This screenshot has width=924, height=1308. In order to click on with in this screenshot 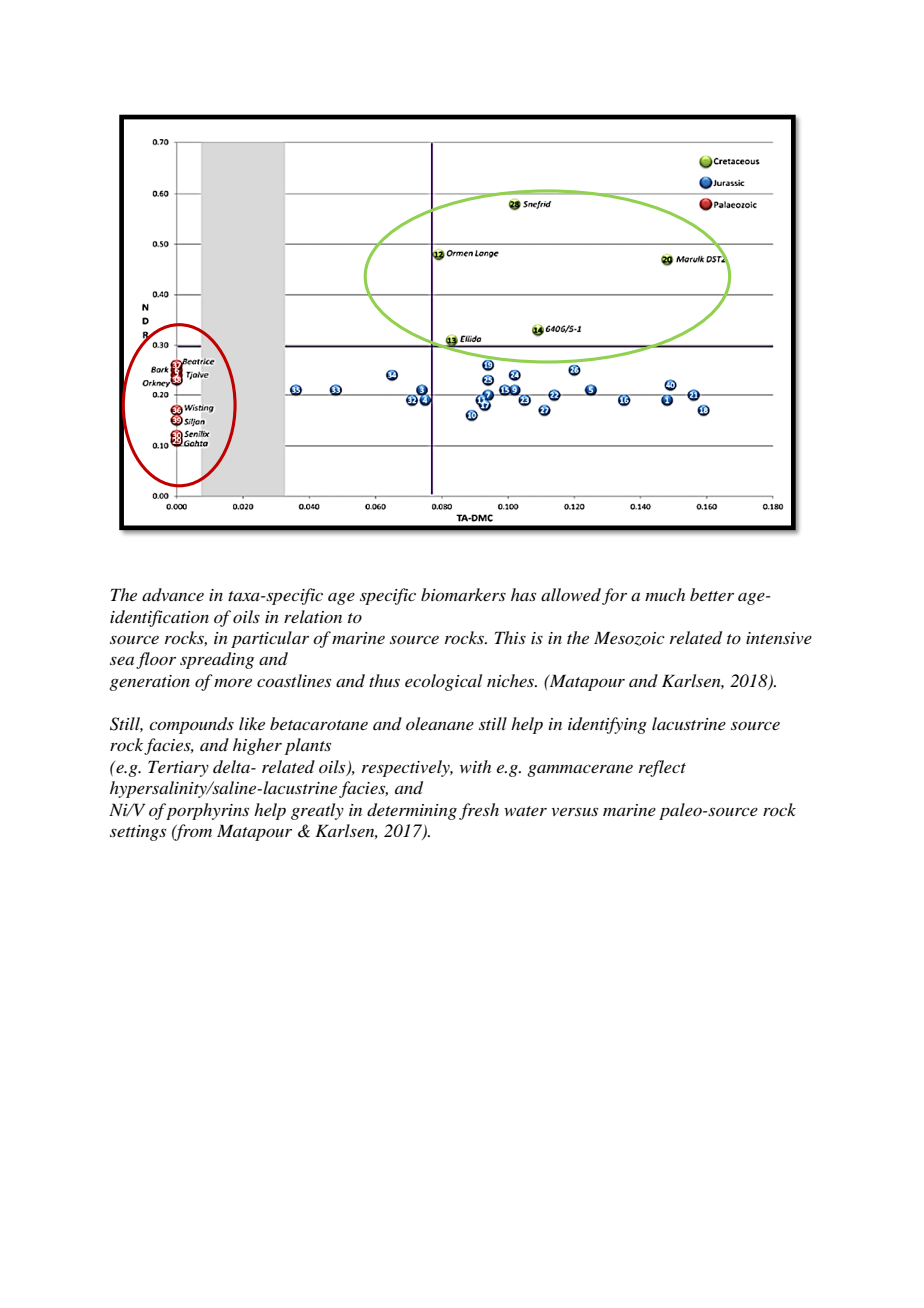, I will do `click(475, 766)`.
